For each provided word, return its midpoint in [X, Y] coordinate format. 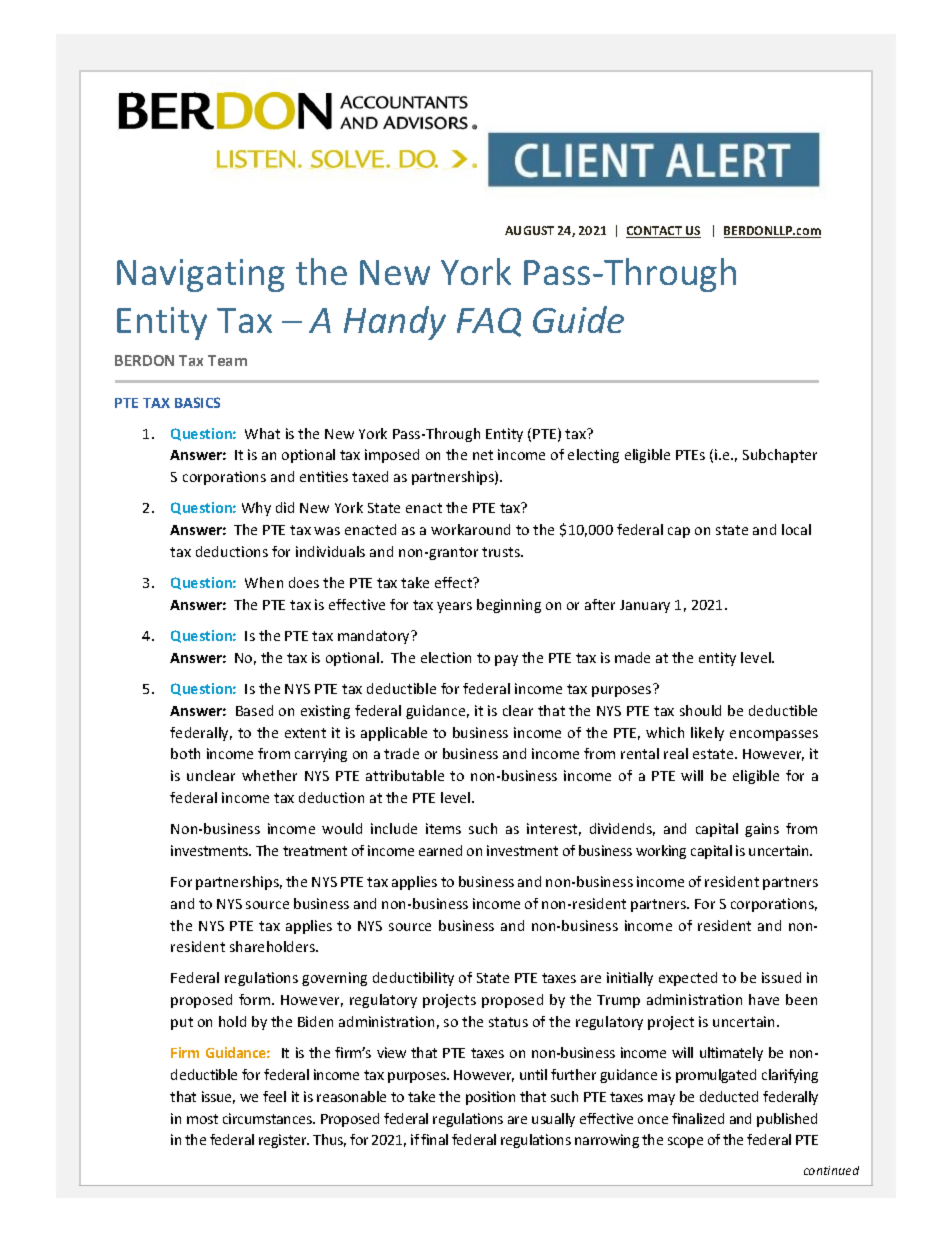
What [262, 433]
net [483, 455]
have [764, 999]
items [443, 828]
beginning [509, 606]
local [796, 529]
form [256, 999]
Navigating [201, 275]
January [645, 606]
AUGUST [529, 230]
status [508, 1022]
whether [269, 775]
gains [762, 830]
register [284, 1141]
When [264, 582]
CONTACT [655, 232]
